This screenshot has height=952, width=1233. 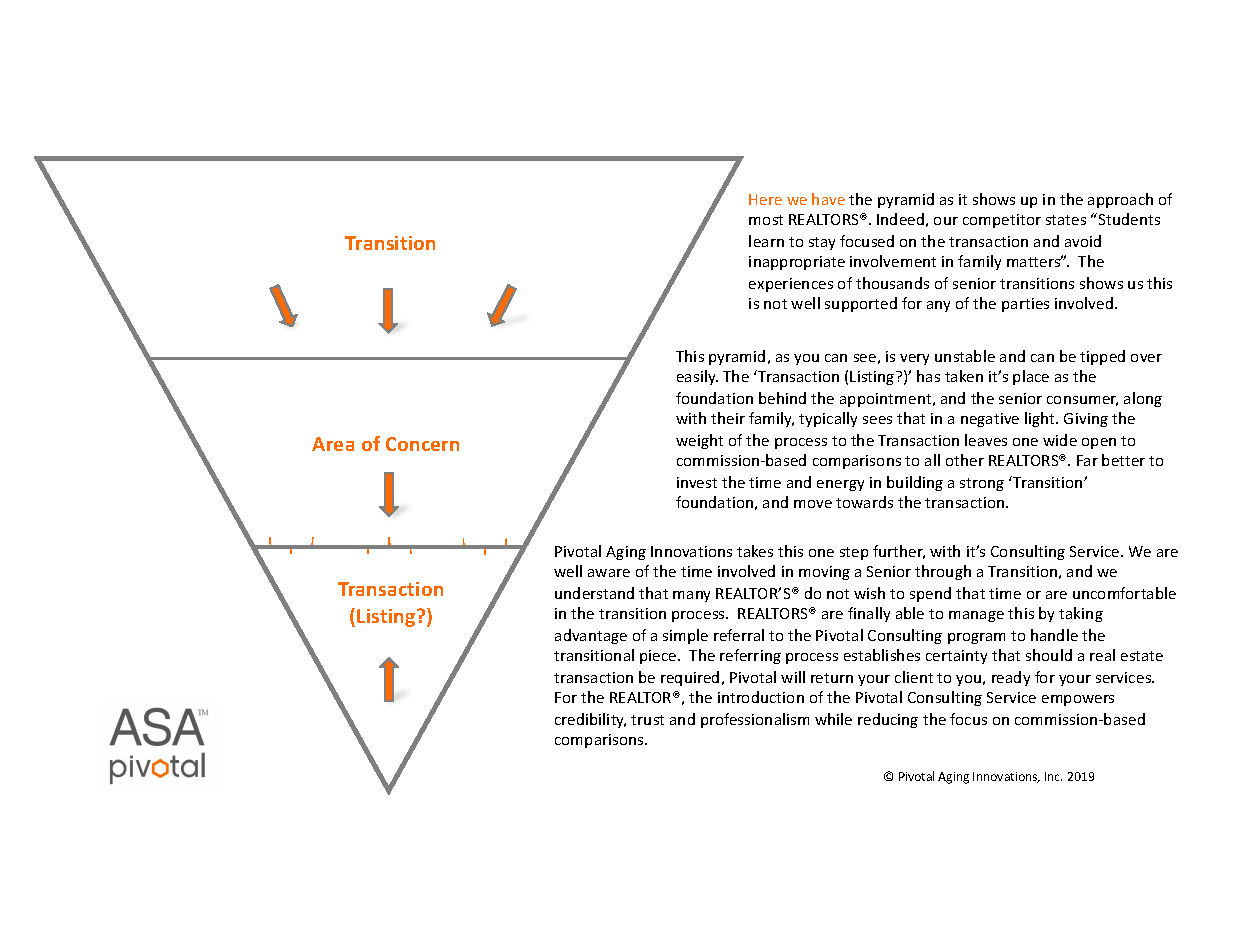 What do you see at coordinates (1082, 401) in the screenshot?
I see `consumer` at bounding box center [1082, 401].
